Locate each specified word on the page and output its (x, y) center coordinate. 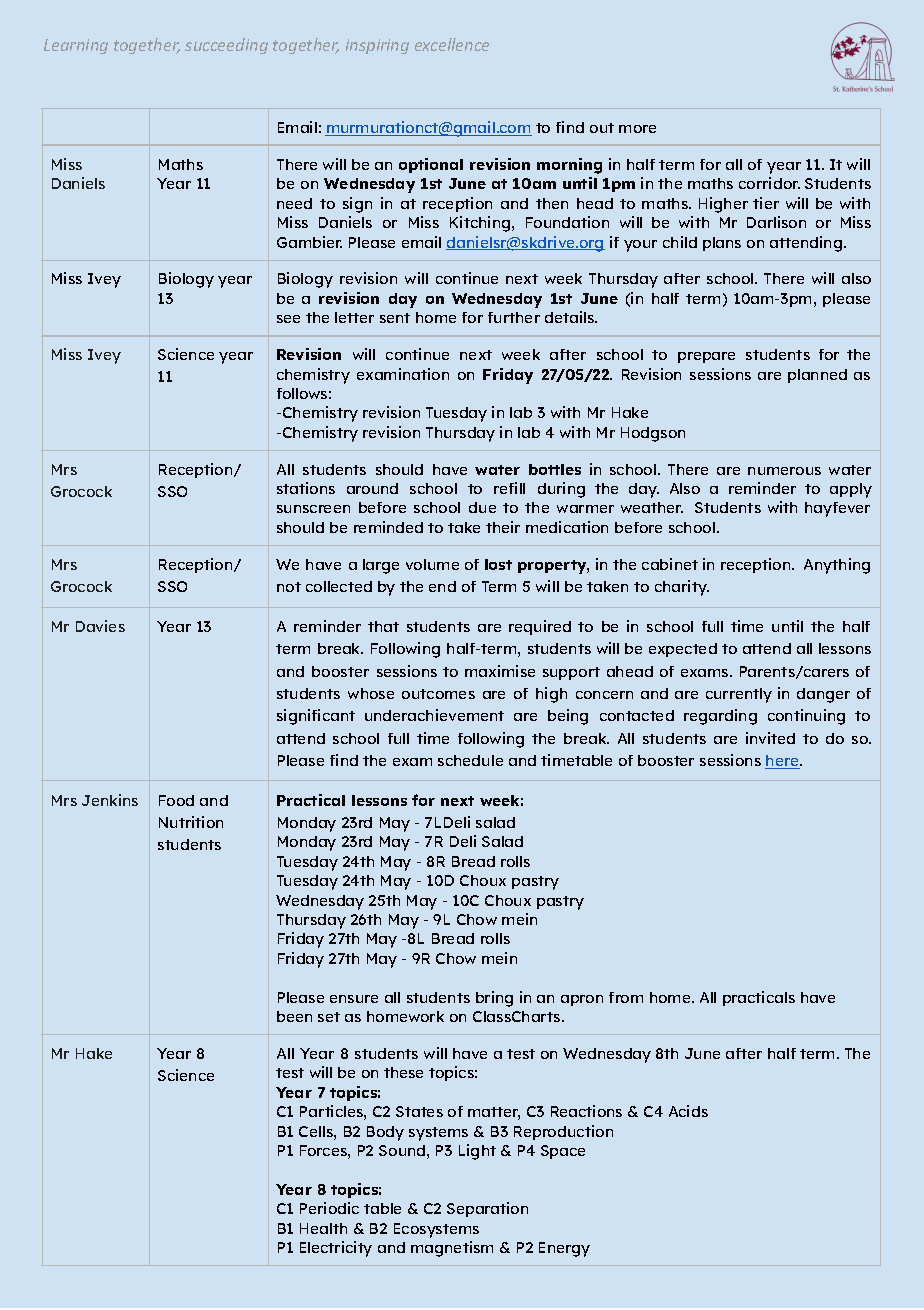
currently (739, 695)
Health (323, 1228)
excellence (452, 44)
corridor (769, 183)
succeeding (226, 46)
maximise (500, 671)
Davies (100, 626)
